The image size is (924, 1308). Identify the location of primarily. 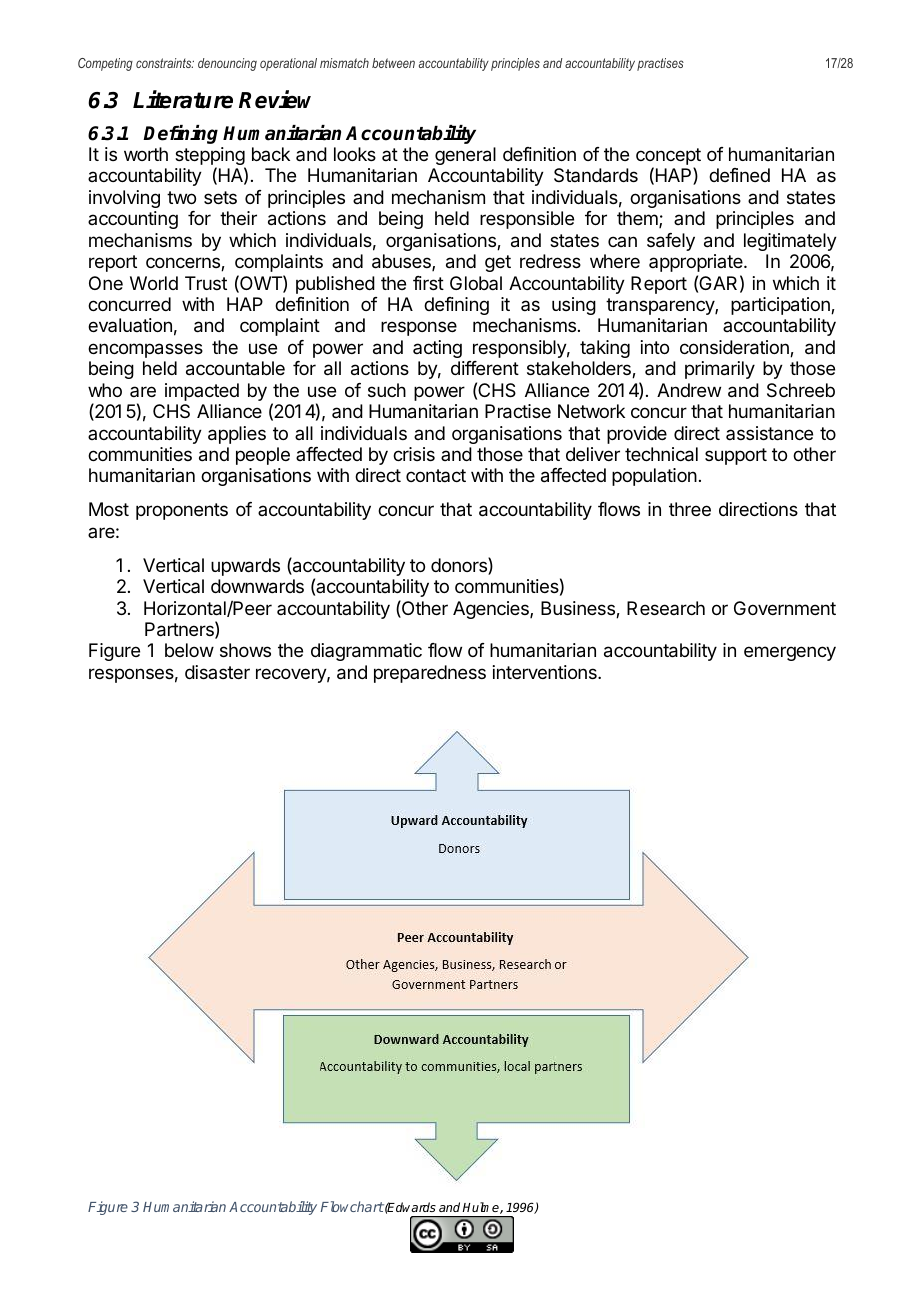
(720, 370).
